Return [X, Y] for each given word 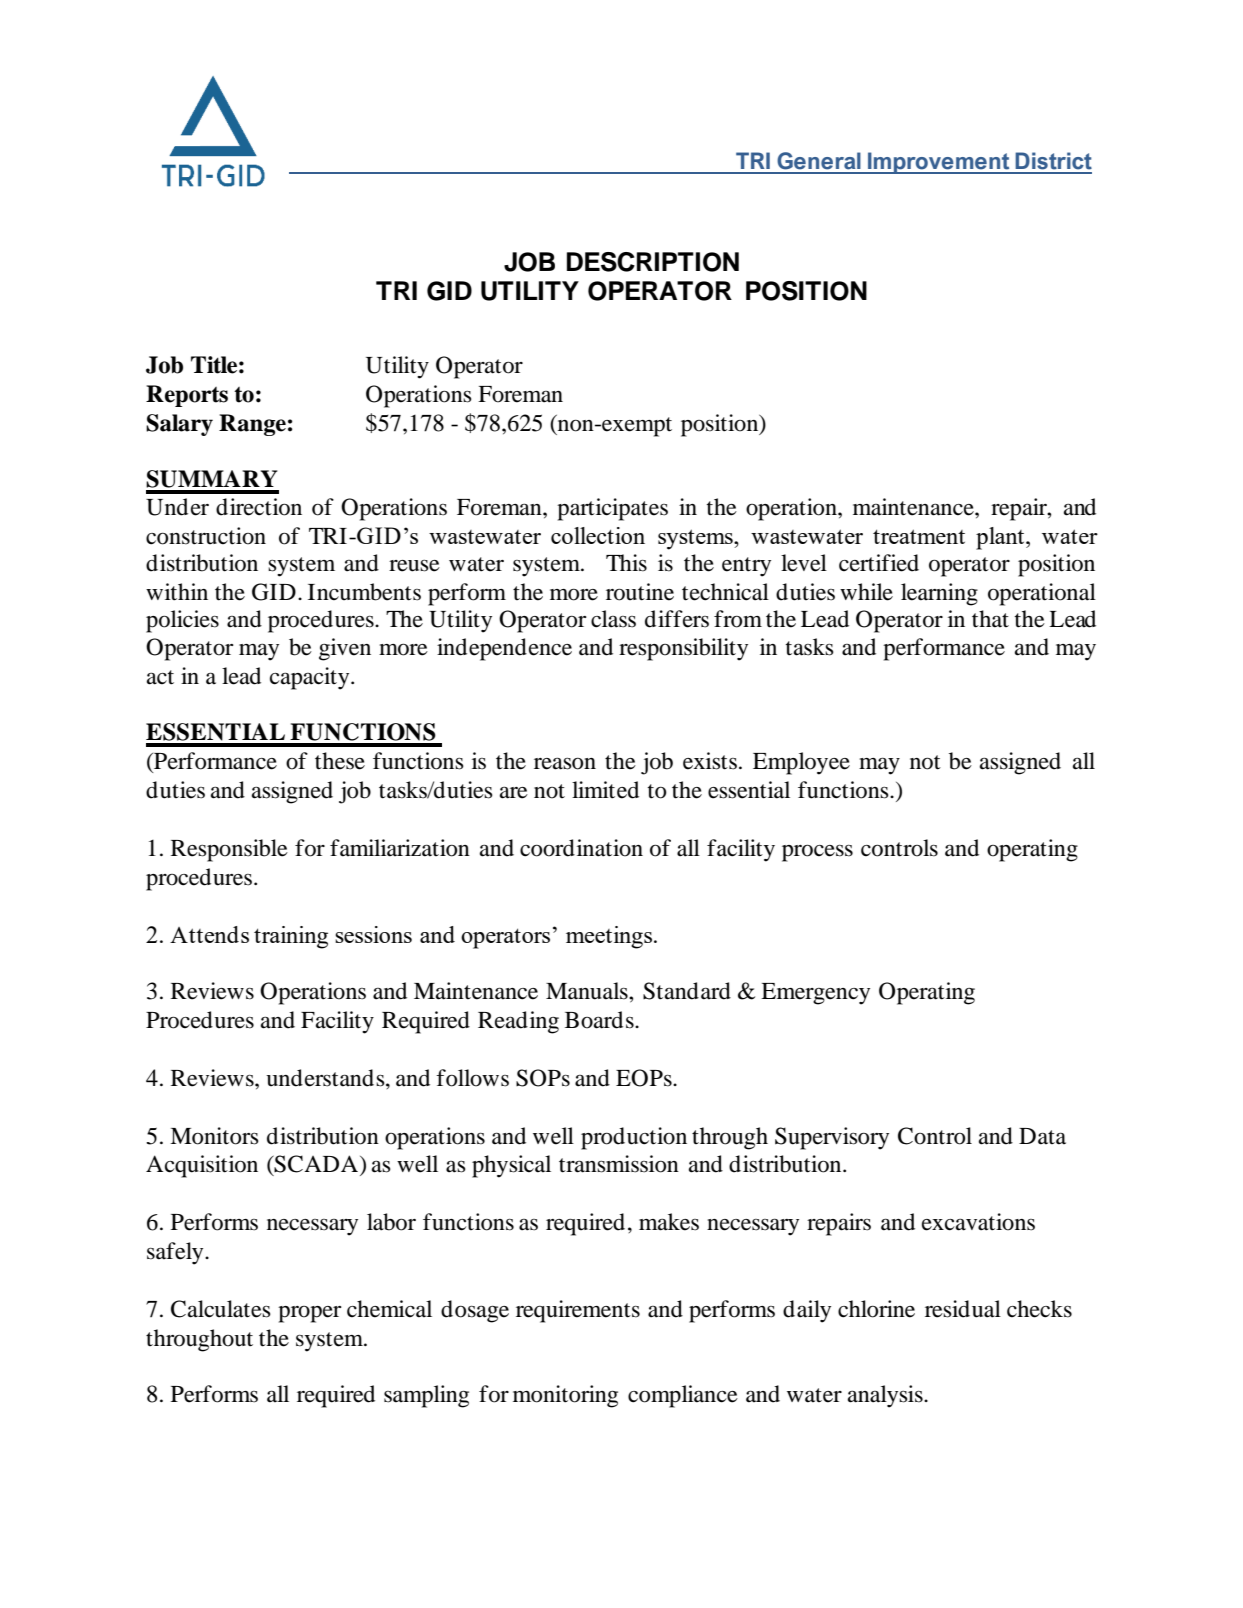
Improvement [939, 163]
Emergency [815, 994]
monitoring [565, 1396]
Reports [187, 396]
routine [640, 592]
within [177, 592]
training [291, 937]
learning [939, 594]
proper [309, 1314]
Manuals [588, 991]
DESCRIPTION [653, 262]
